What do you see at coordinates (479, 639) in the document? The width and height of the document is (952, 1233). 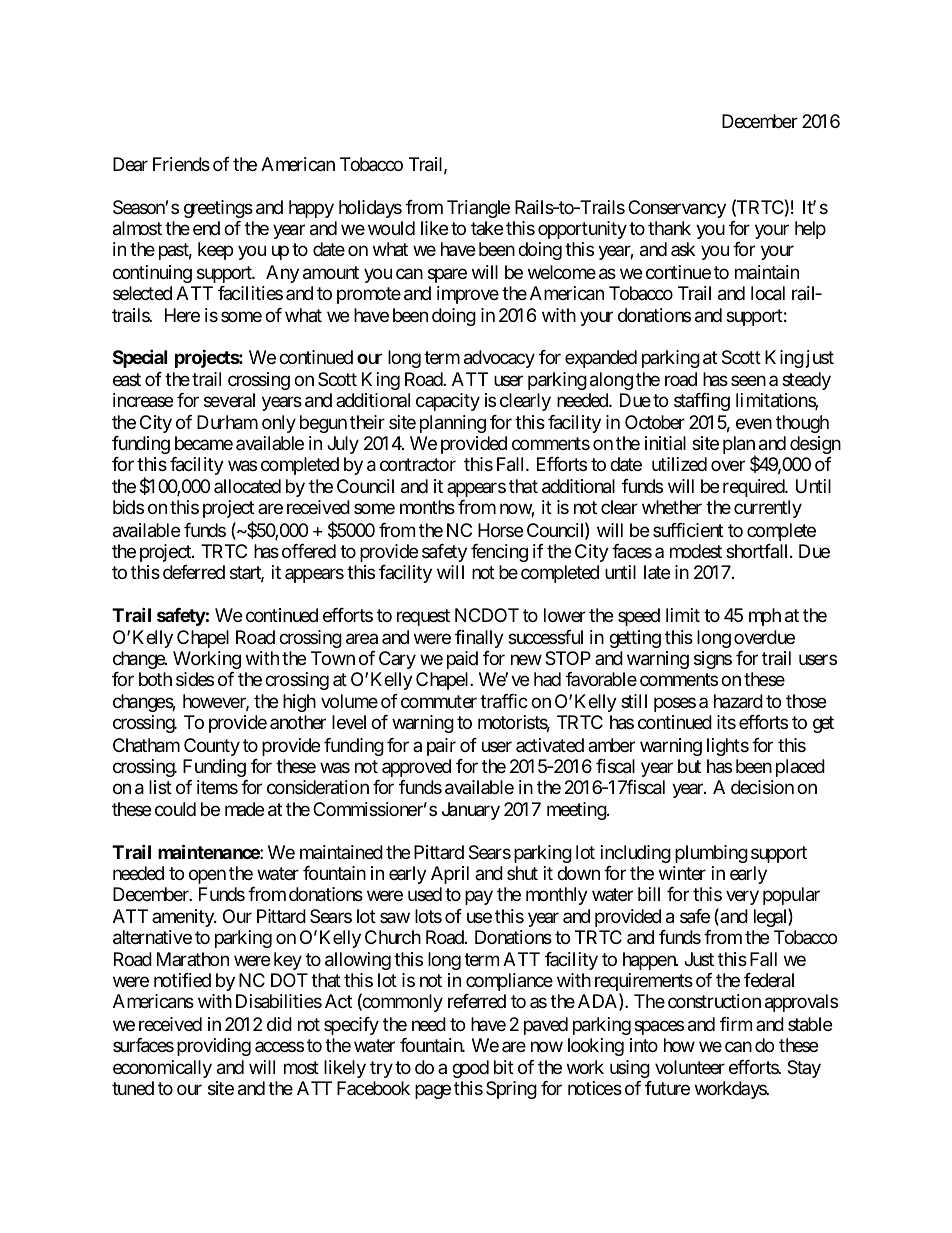 I see `finally` at bounding box center [479, 639].
